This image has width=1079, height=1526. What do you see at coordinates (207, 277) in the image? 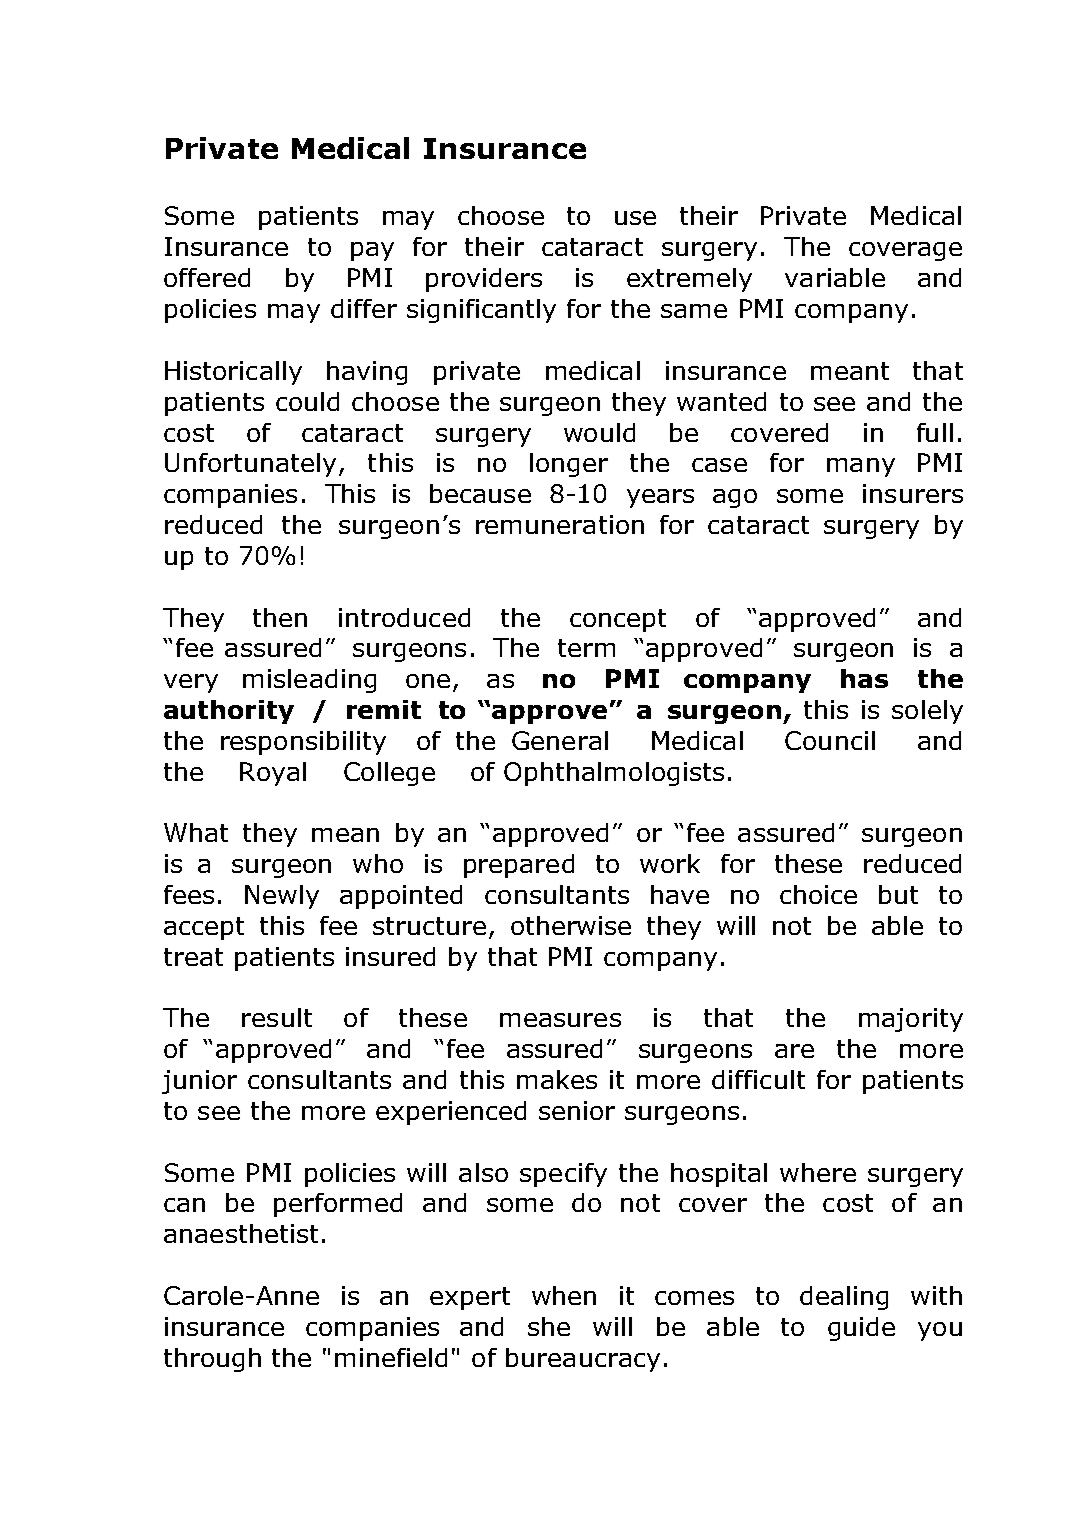
I see `offered` at bounding box center [207, 277].
